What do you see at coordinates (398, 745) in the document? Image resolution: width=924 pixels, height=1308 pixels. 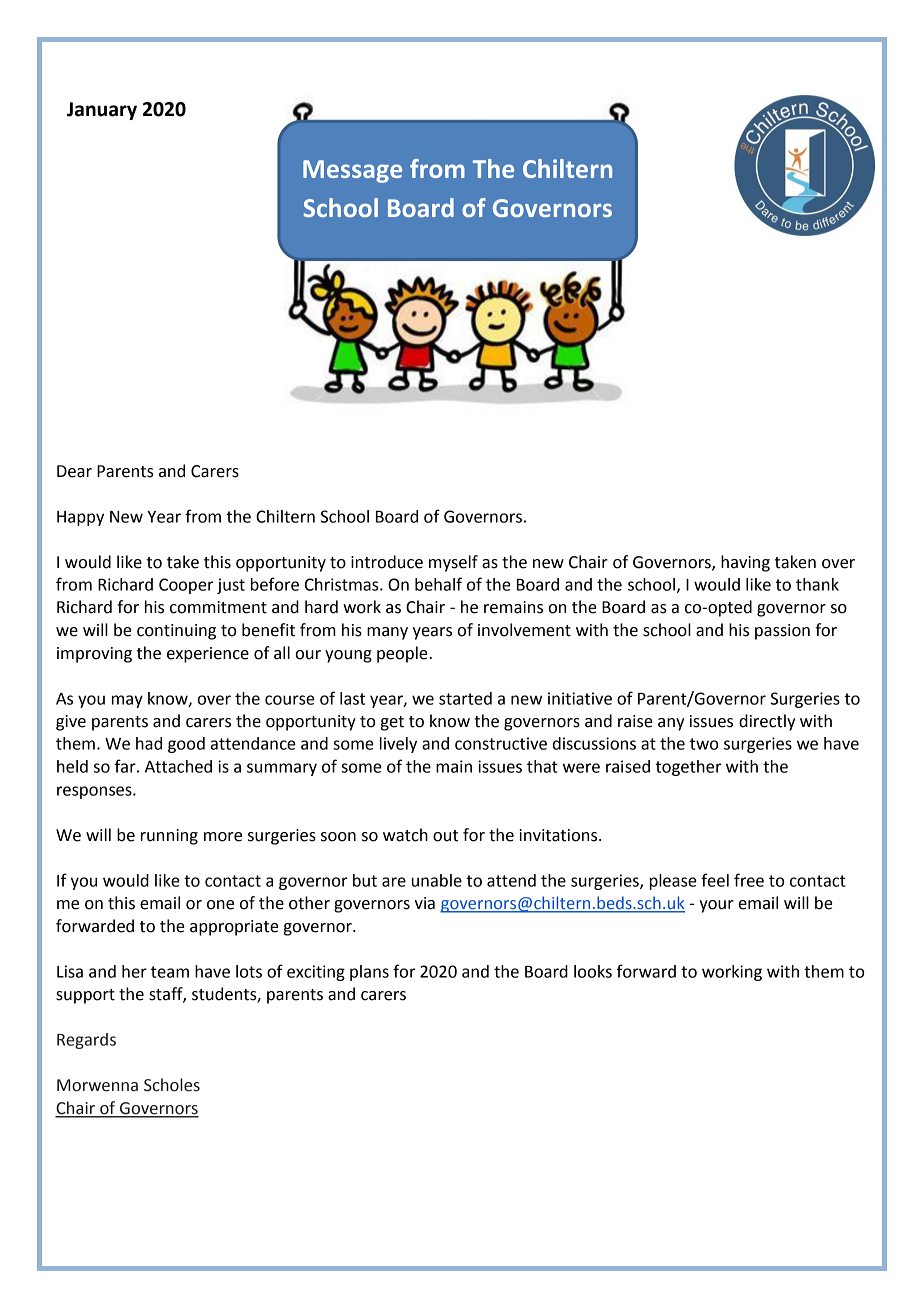 I see `lively` at bounding box center [398, 745].
